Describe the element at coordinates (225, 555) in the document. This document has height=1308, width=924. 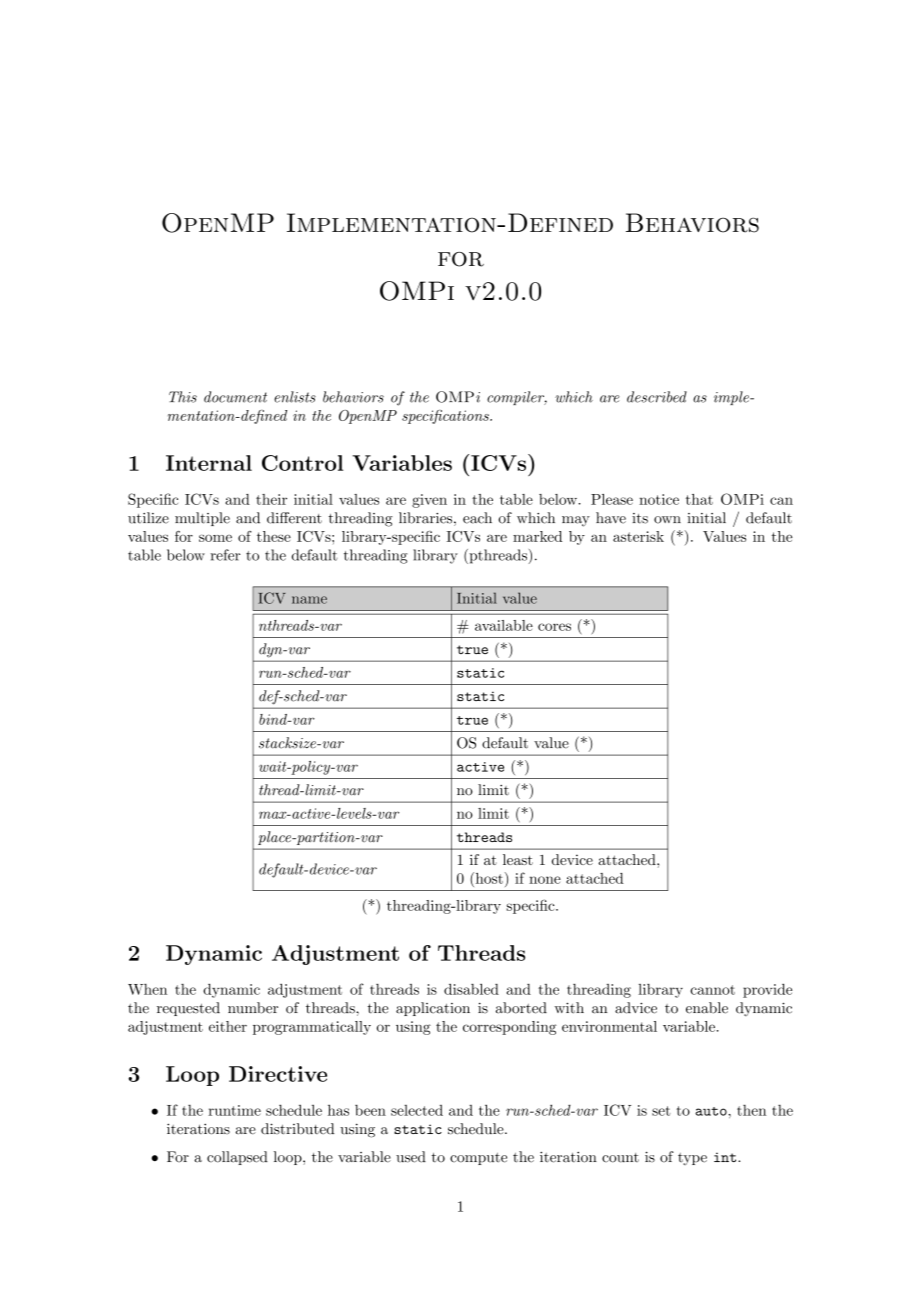
I see `refer` at that location.
